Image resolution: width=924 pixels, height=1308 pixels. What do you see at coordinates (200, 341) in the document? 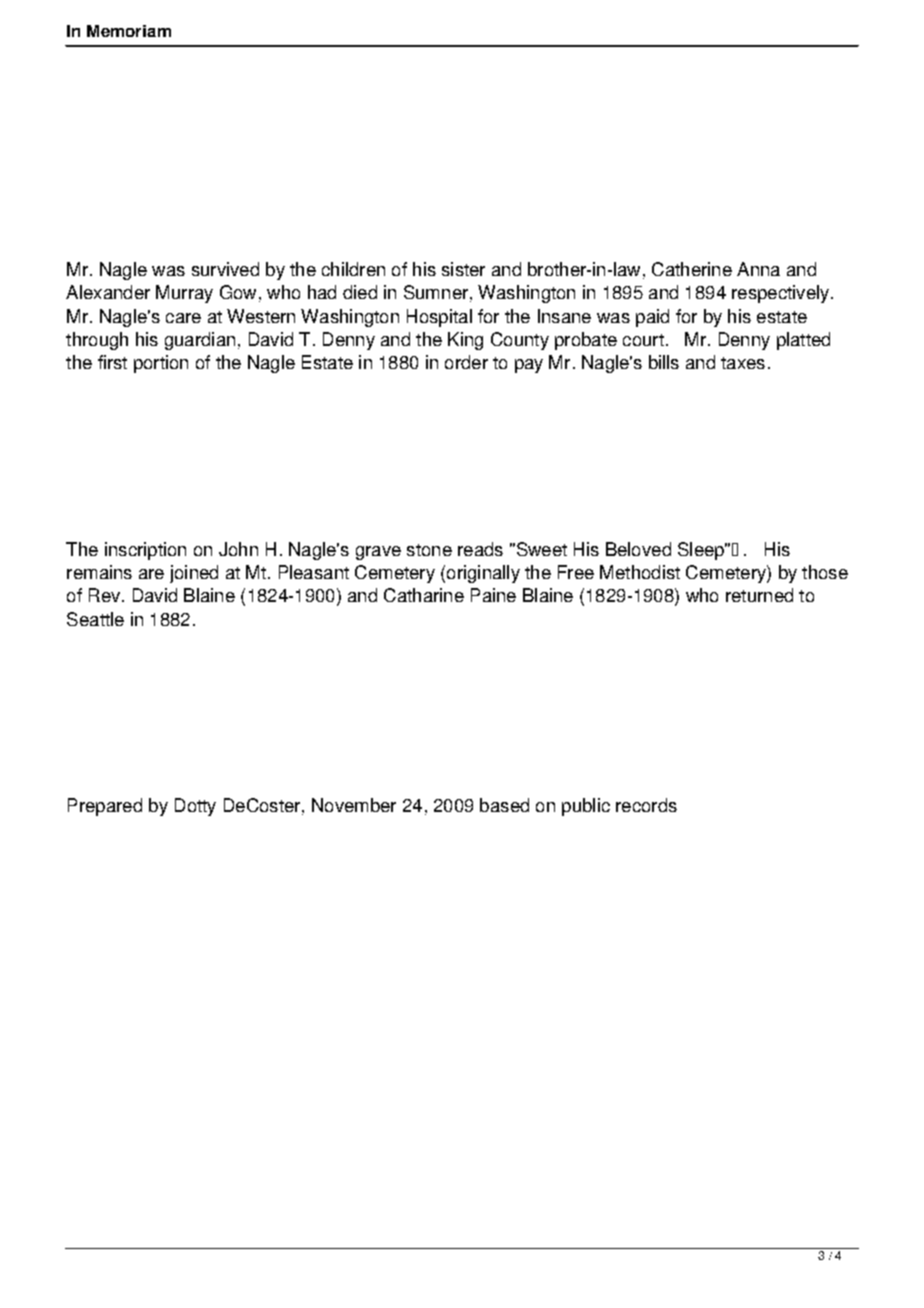
I see `guardian` at bounding box center [200, 341].
